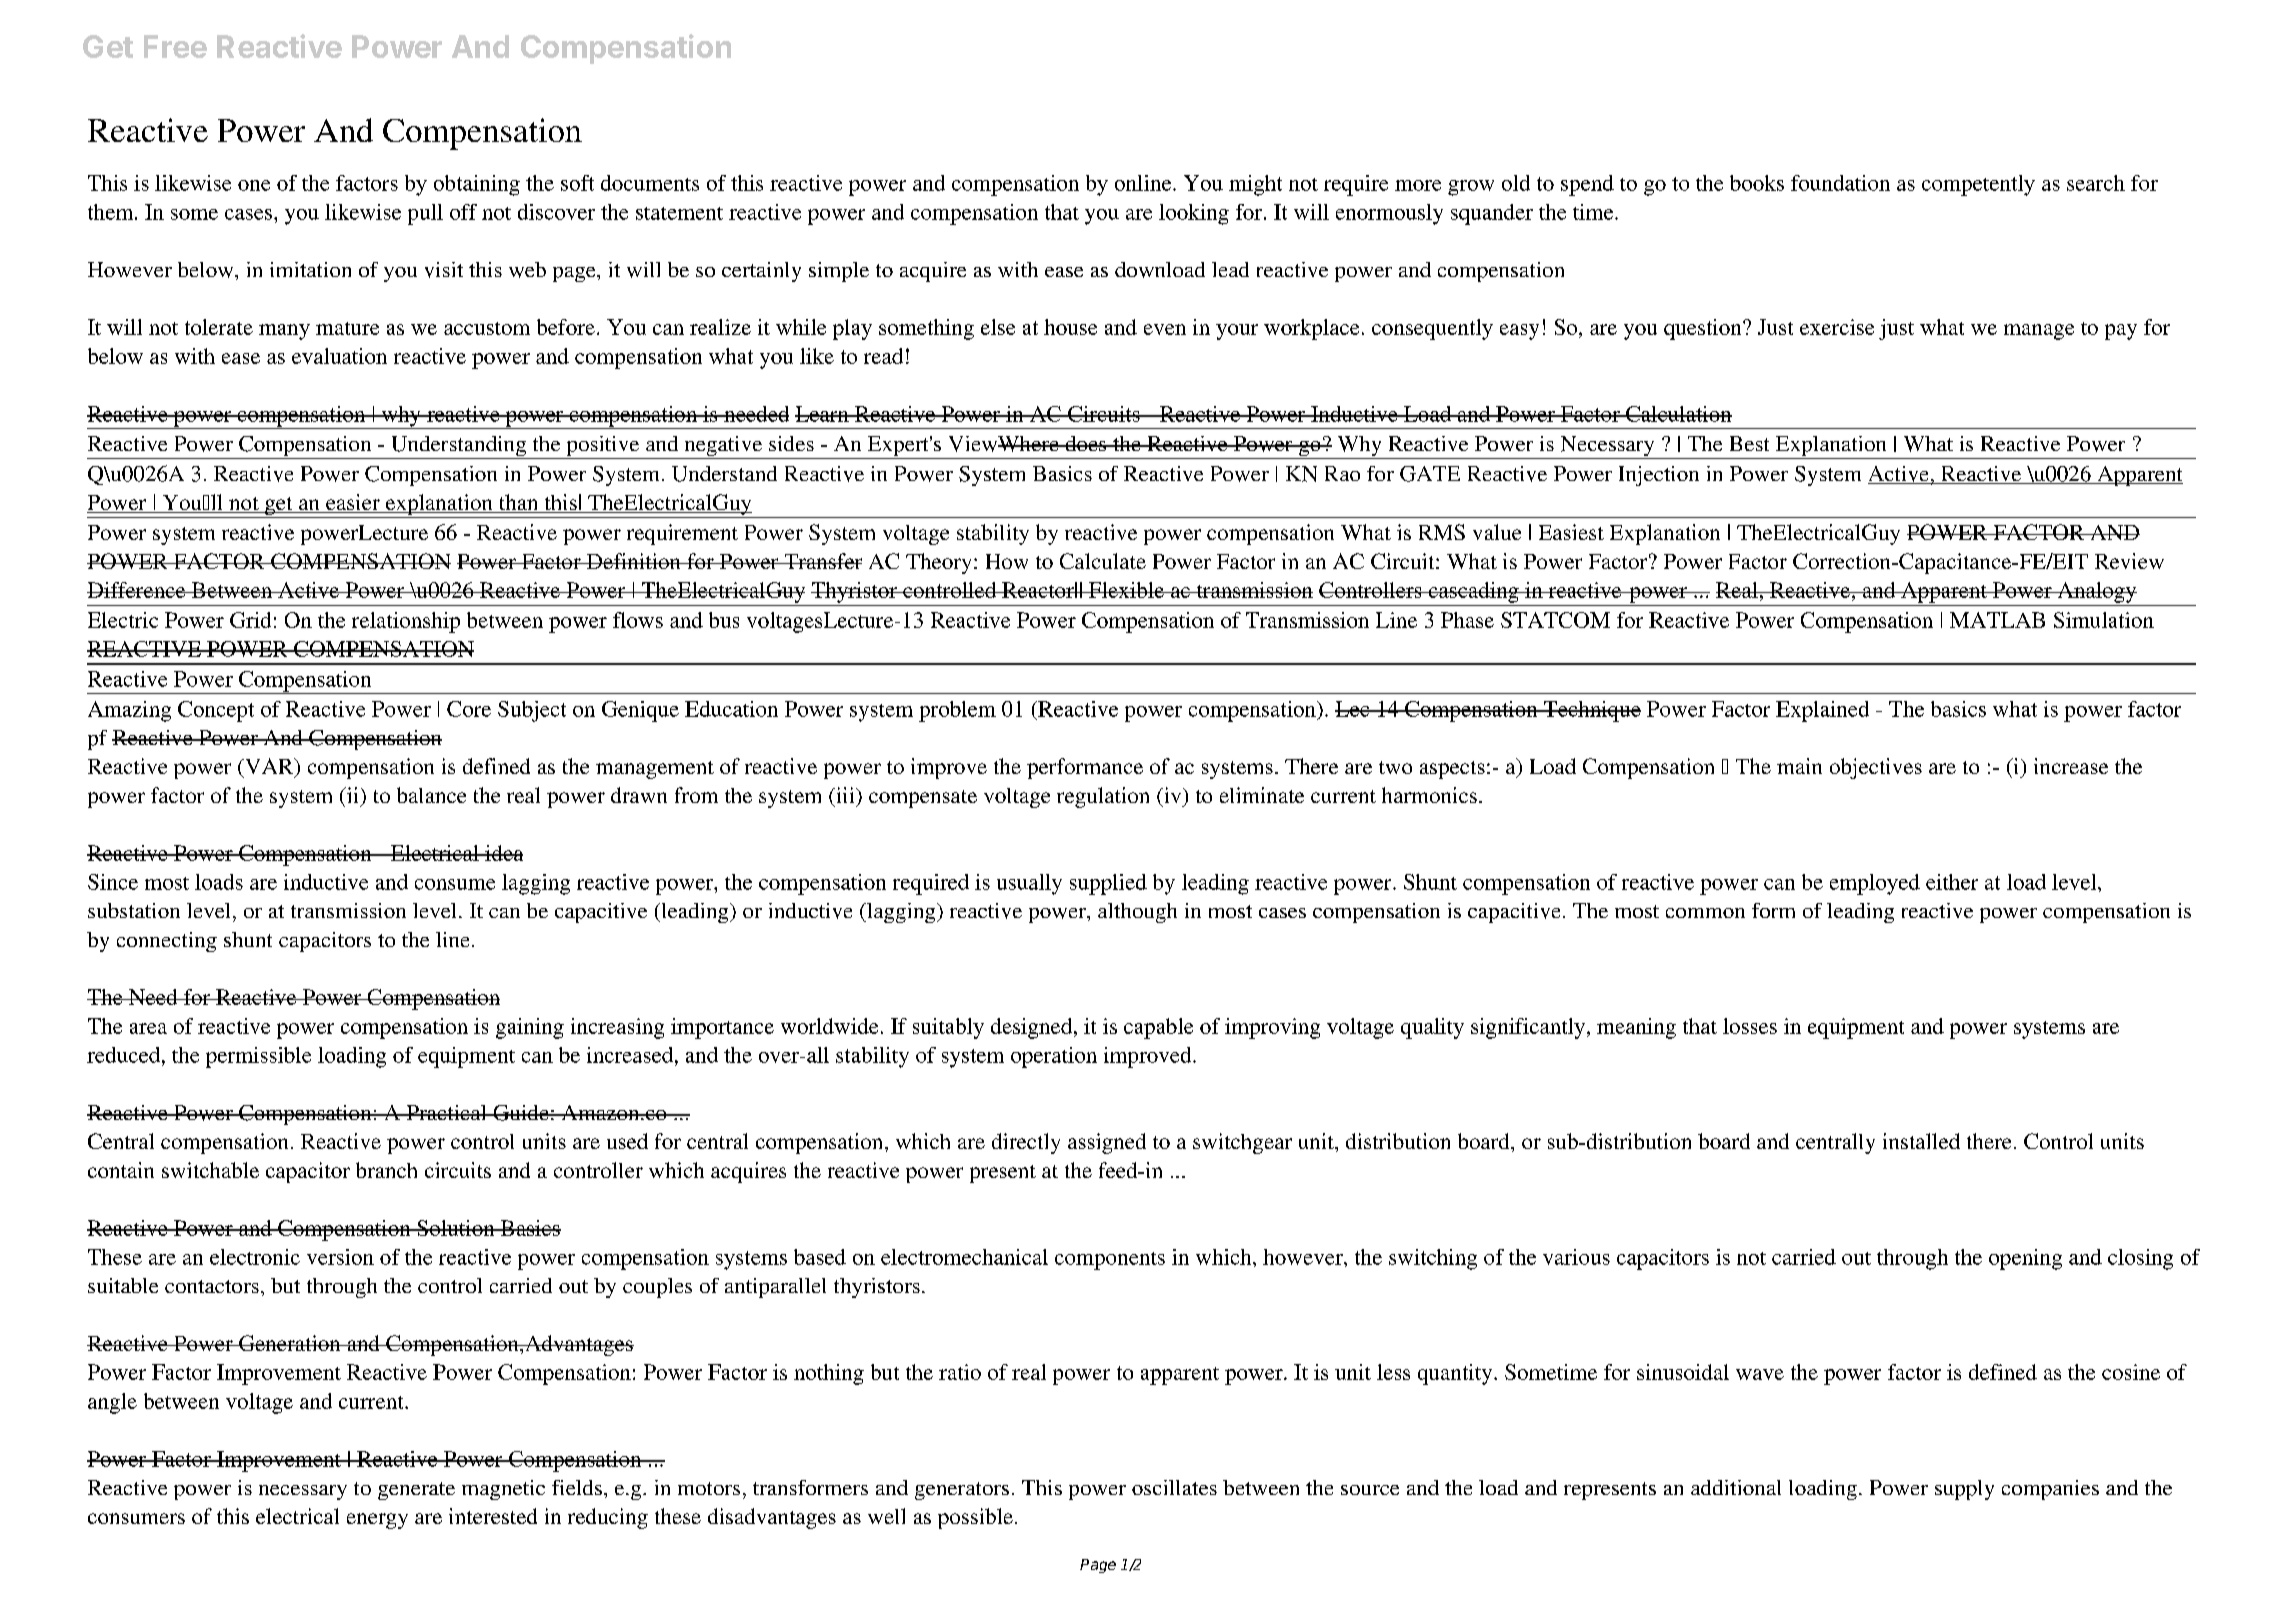 The height and width of the image is (1619, 2289). Describe the element at coordinates (1921, 1141) in the image. I see `installed` at that location.
